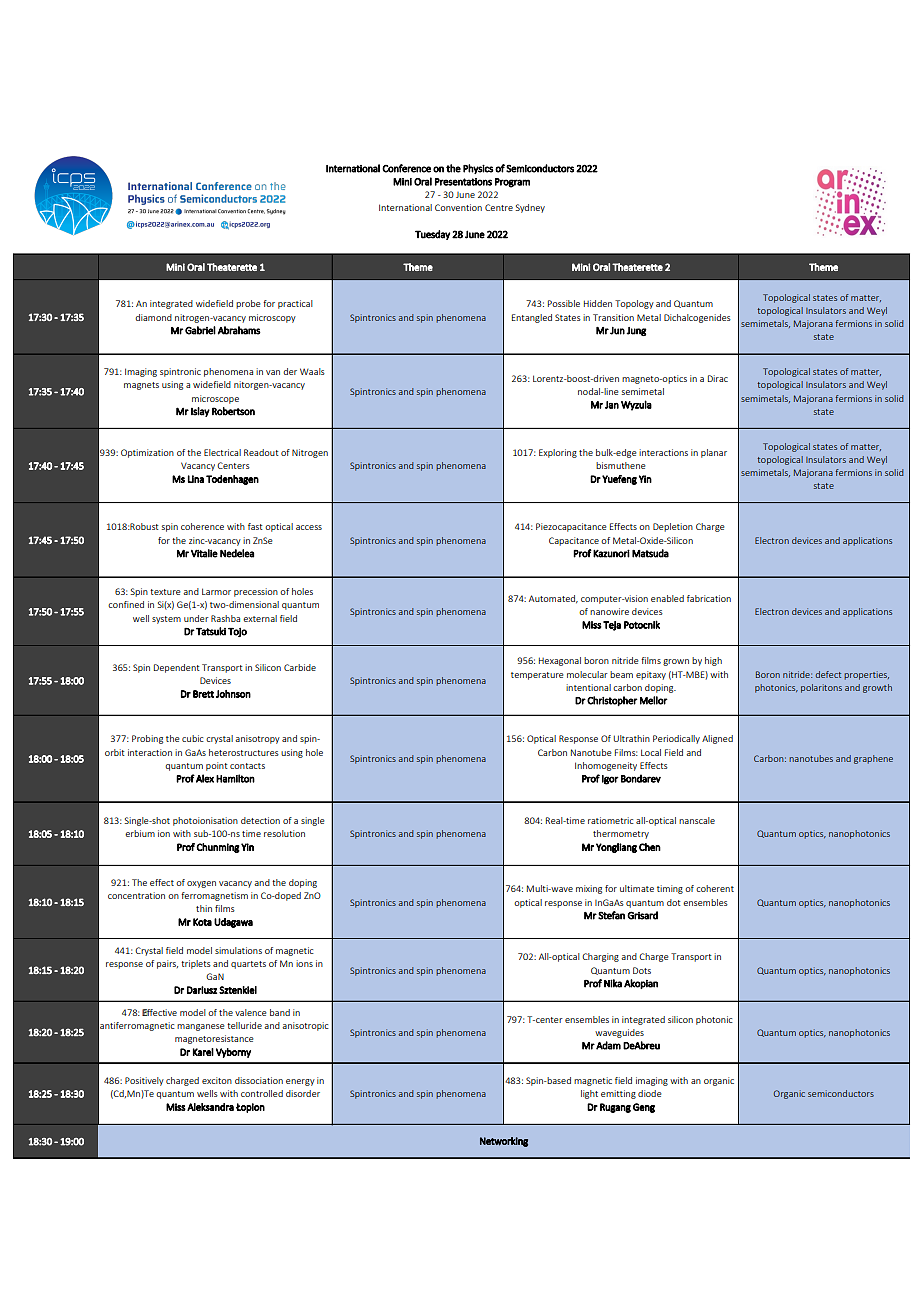 The width and height of the screenshot is (924, 1308). Describe the element at coordinates (537, 676) in the screenshot. I see `temperature` at that location.
